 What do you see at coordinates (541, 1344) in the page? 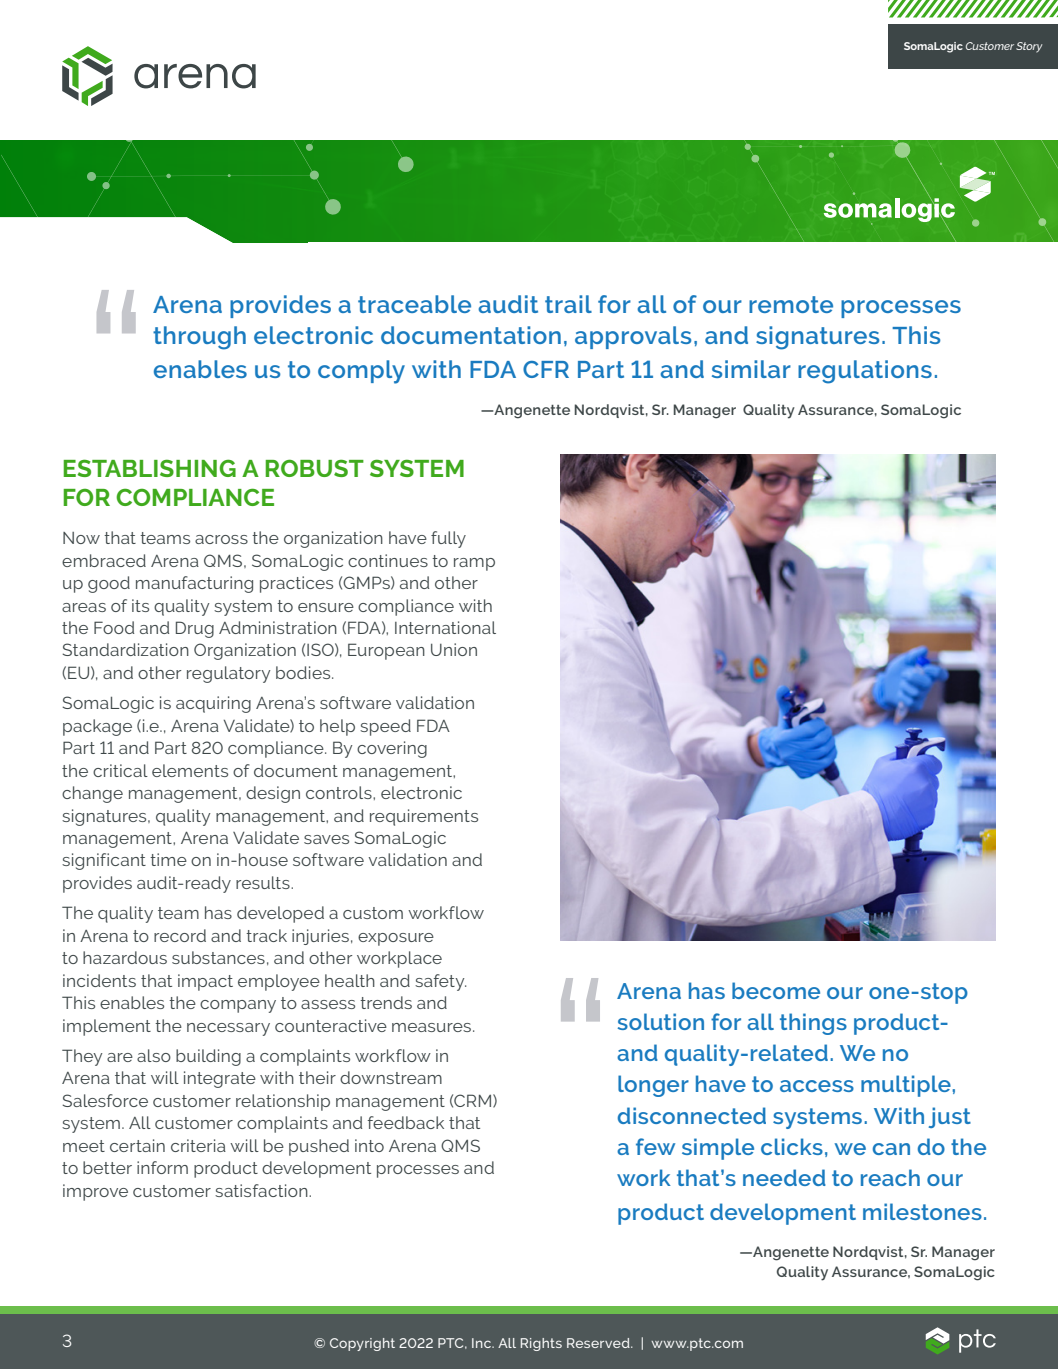
I see `Rights` at bounding box center [541, 1344].
